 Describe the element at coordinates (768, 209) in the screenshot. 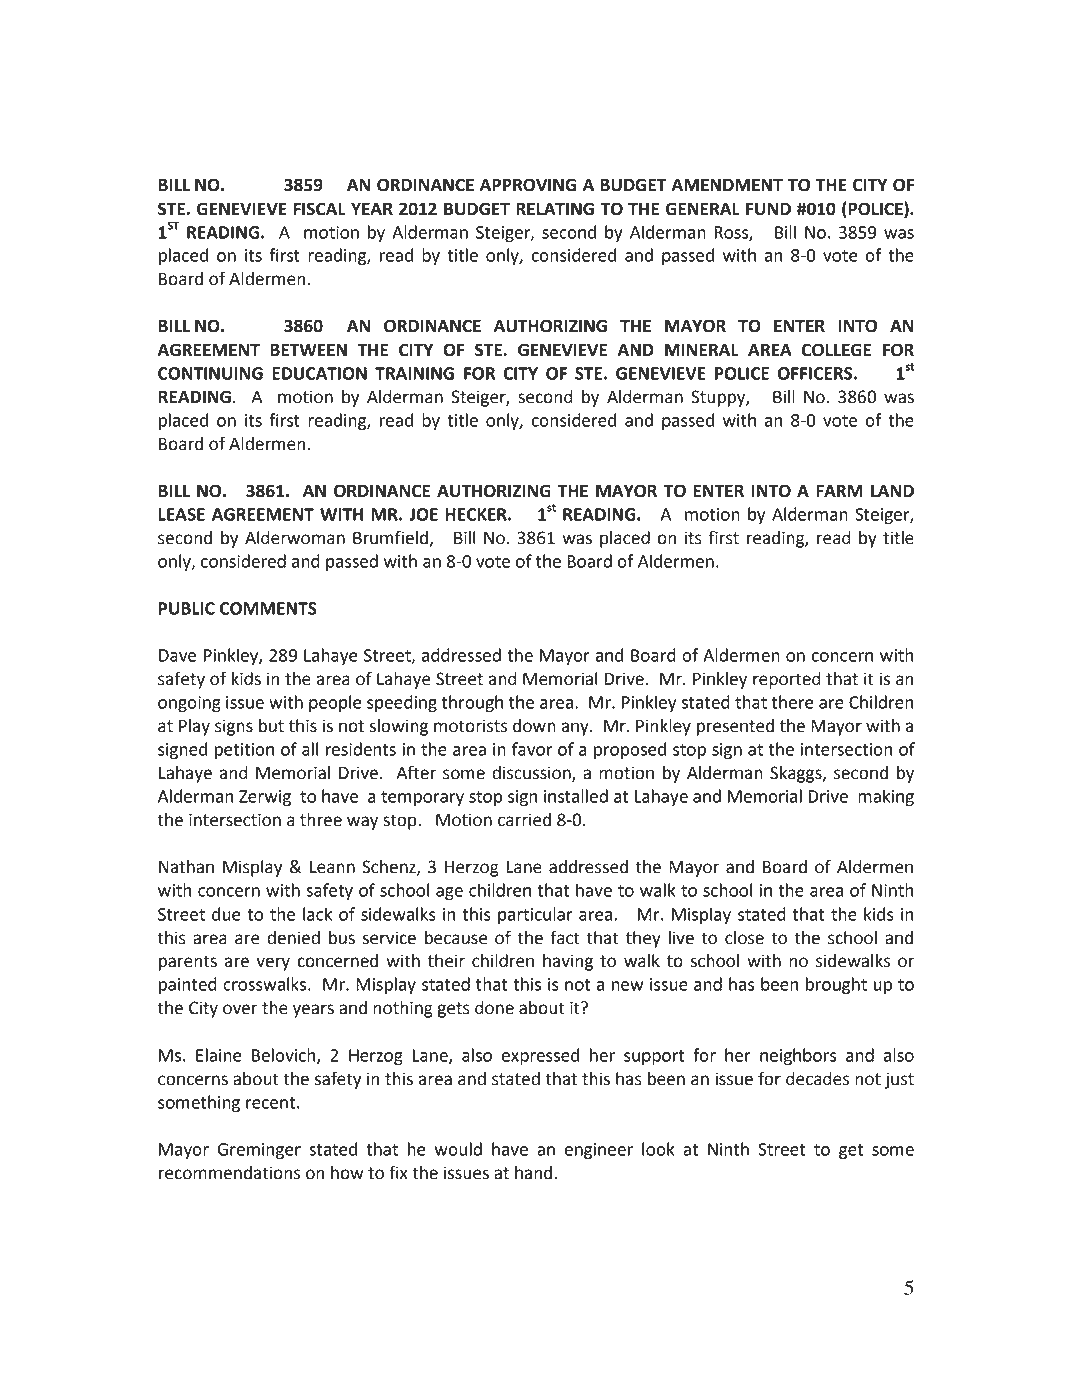

I see `FUND` at that location.
